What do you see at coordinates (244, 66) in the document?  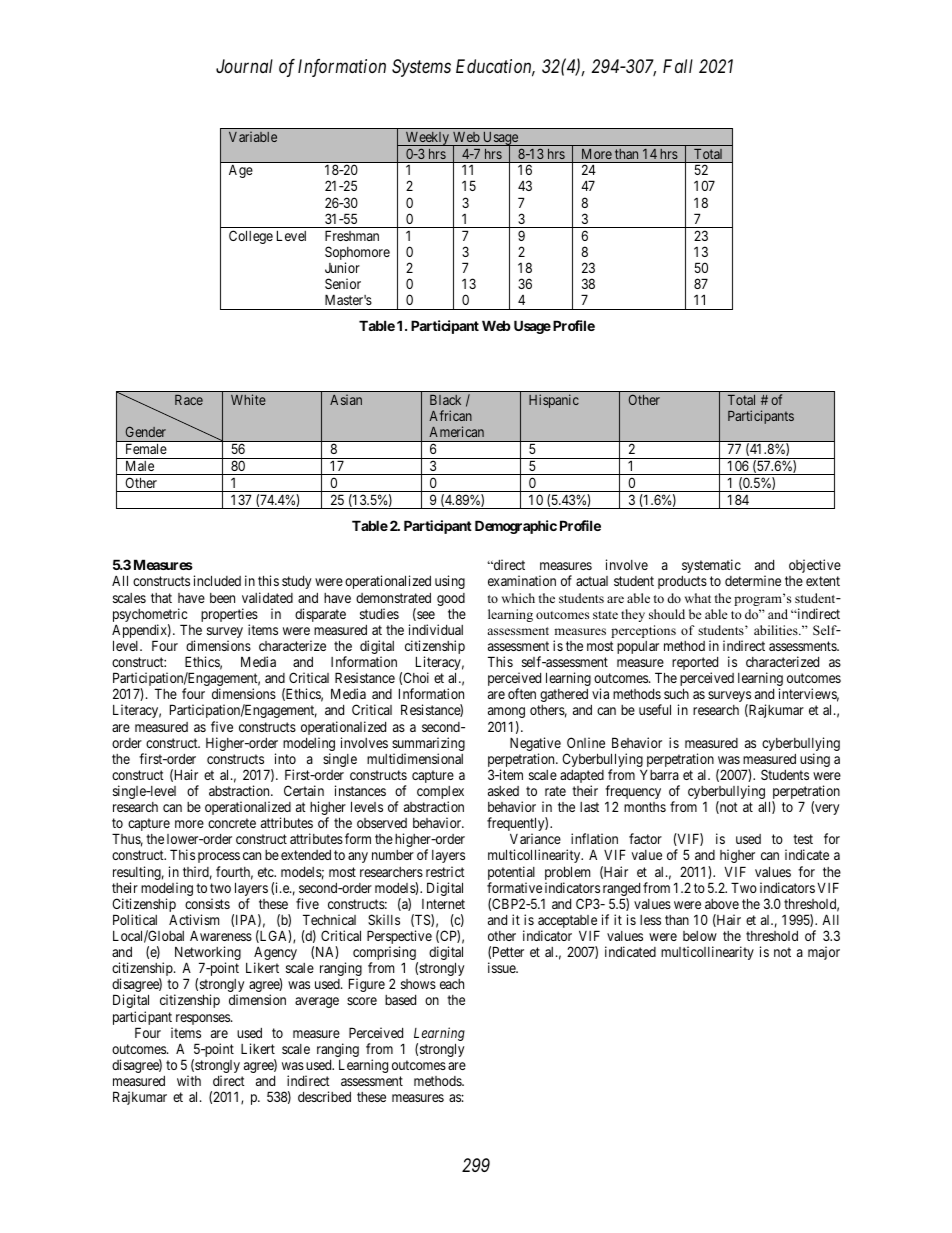 I see `Journal` at bounding box center [244, 66].
